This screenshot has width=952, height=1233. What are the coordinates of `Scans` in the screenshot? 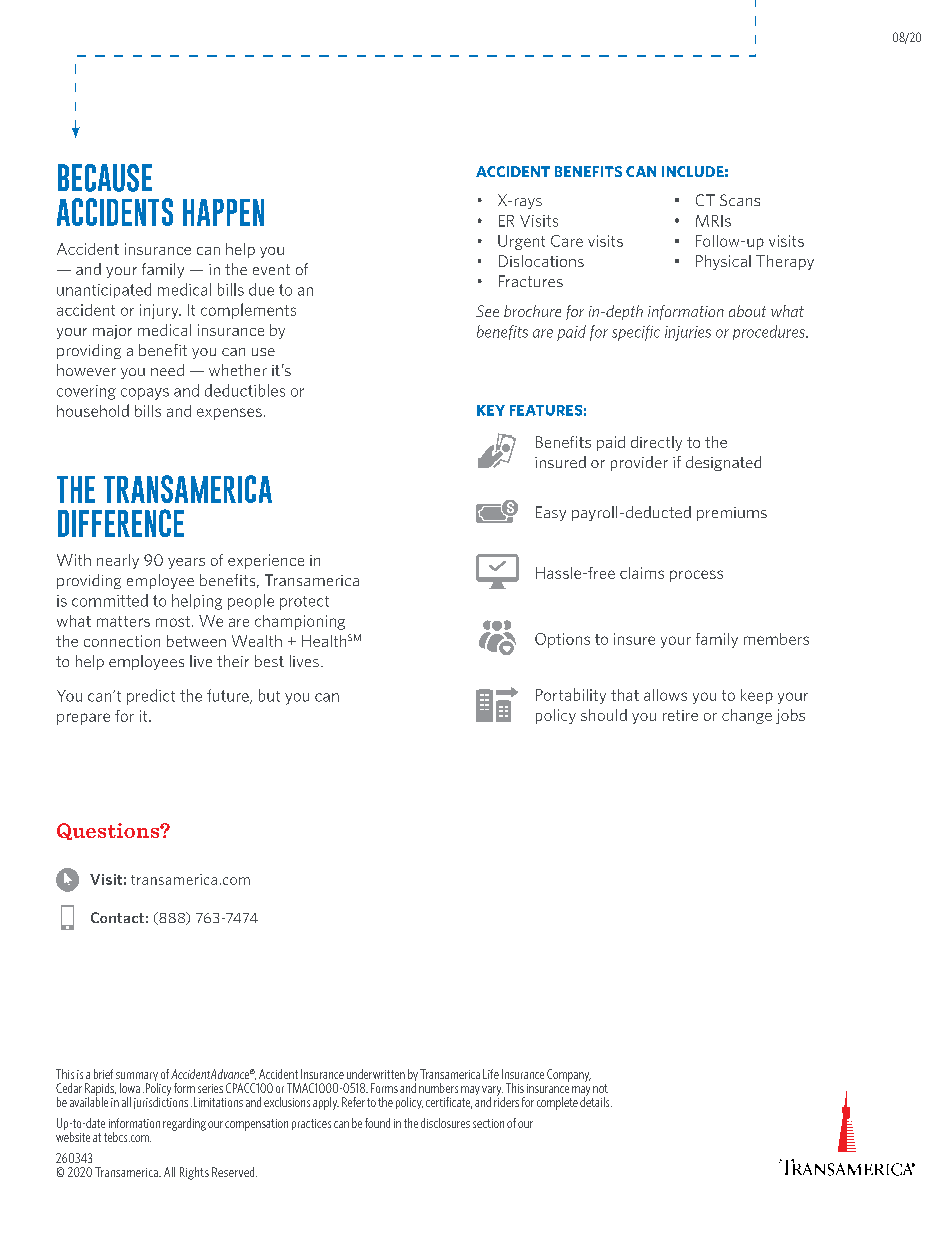 It's located at (740, 200).
